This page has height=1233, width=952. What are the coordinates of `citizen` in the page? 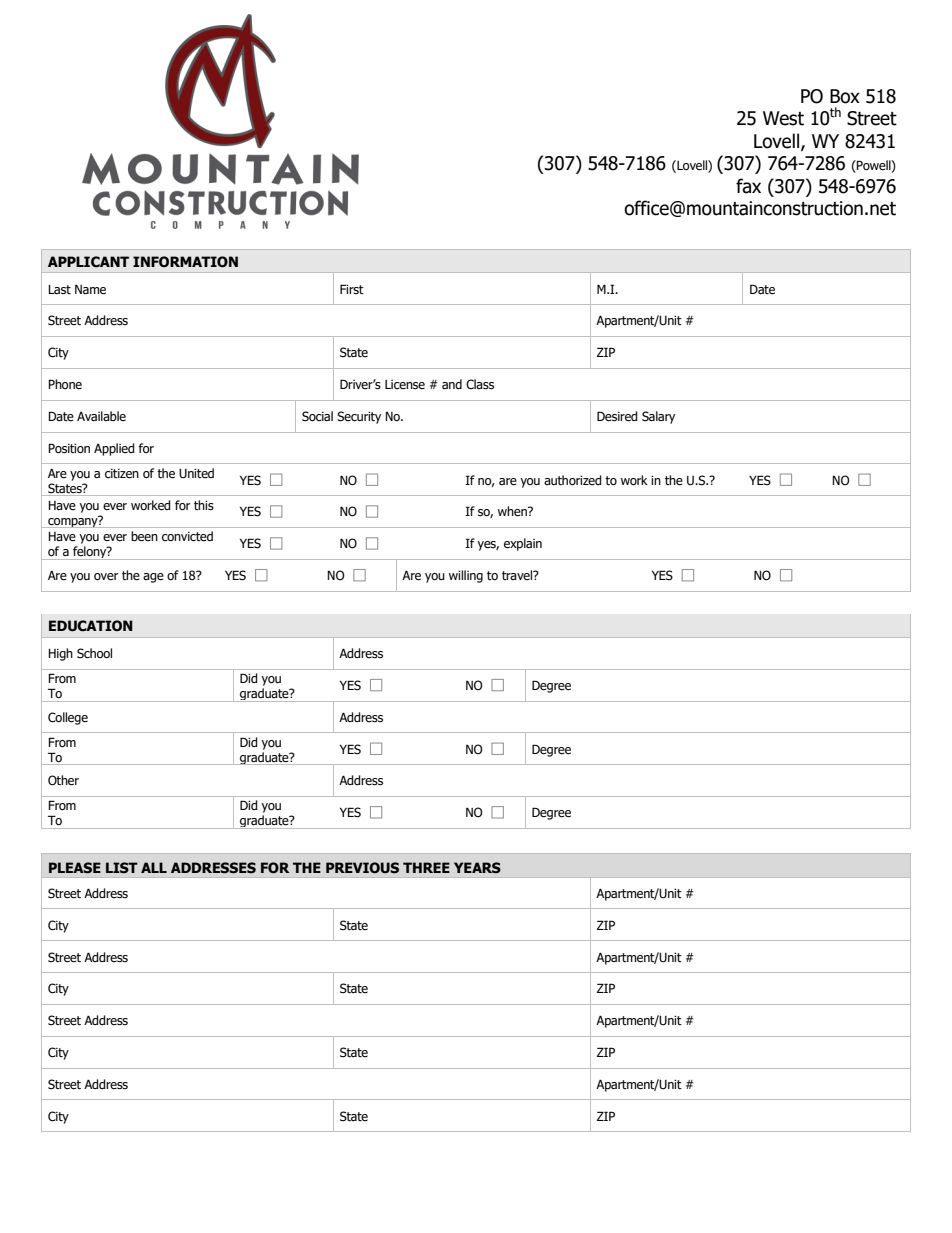 It's located at (122, 474).
